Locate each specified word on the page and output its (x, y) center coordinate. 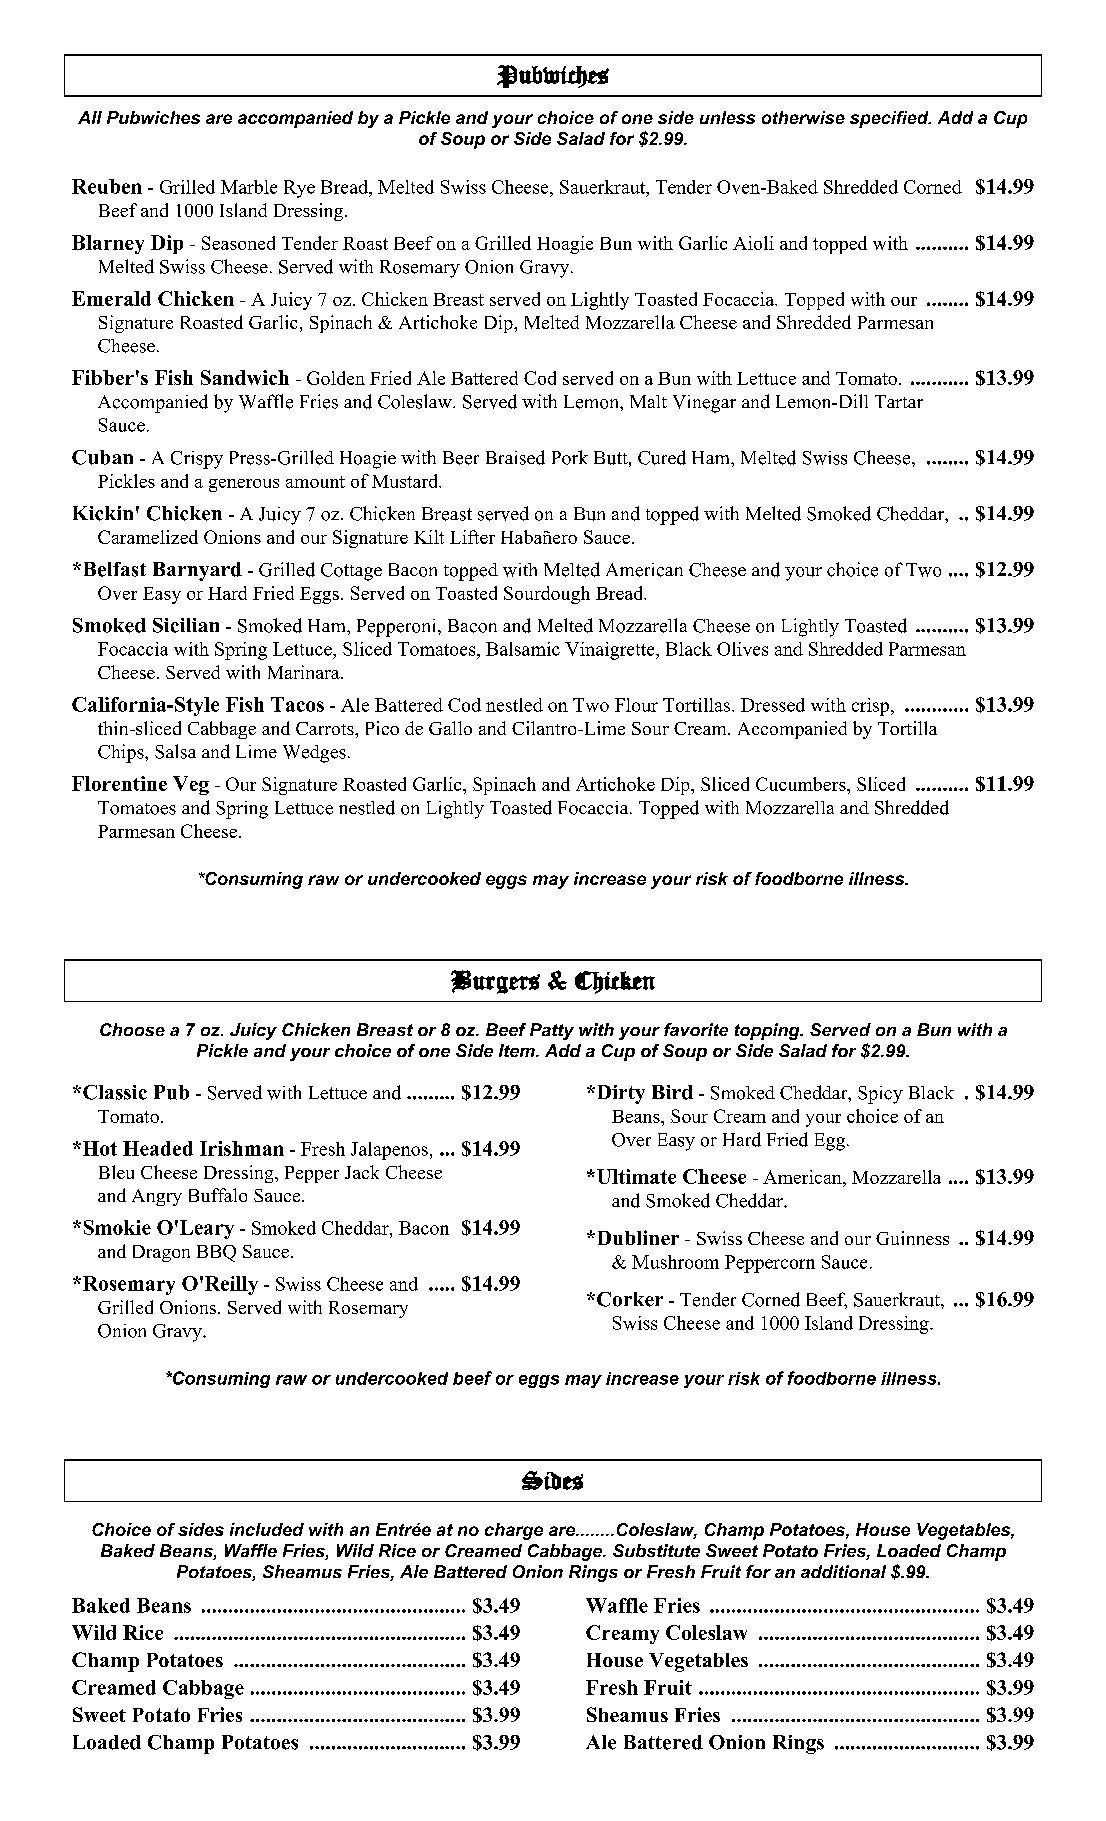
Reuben (107, 186)
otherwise (803, 117)
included (267, 1529)
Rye (299, 189)
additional (843, 1571)
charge (514, 1531)
